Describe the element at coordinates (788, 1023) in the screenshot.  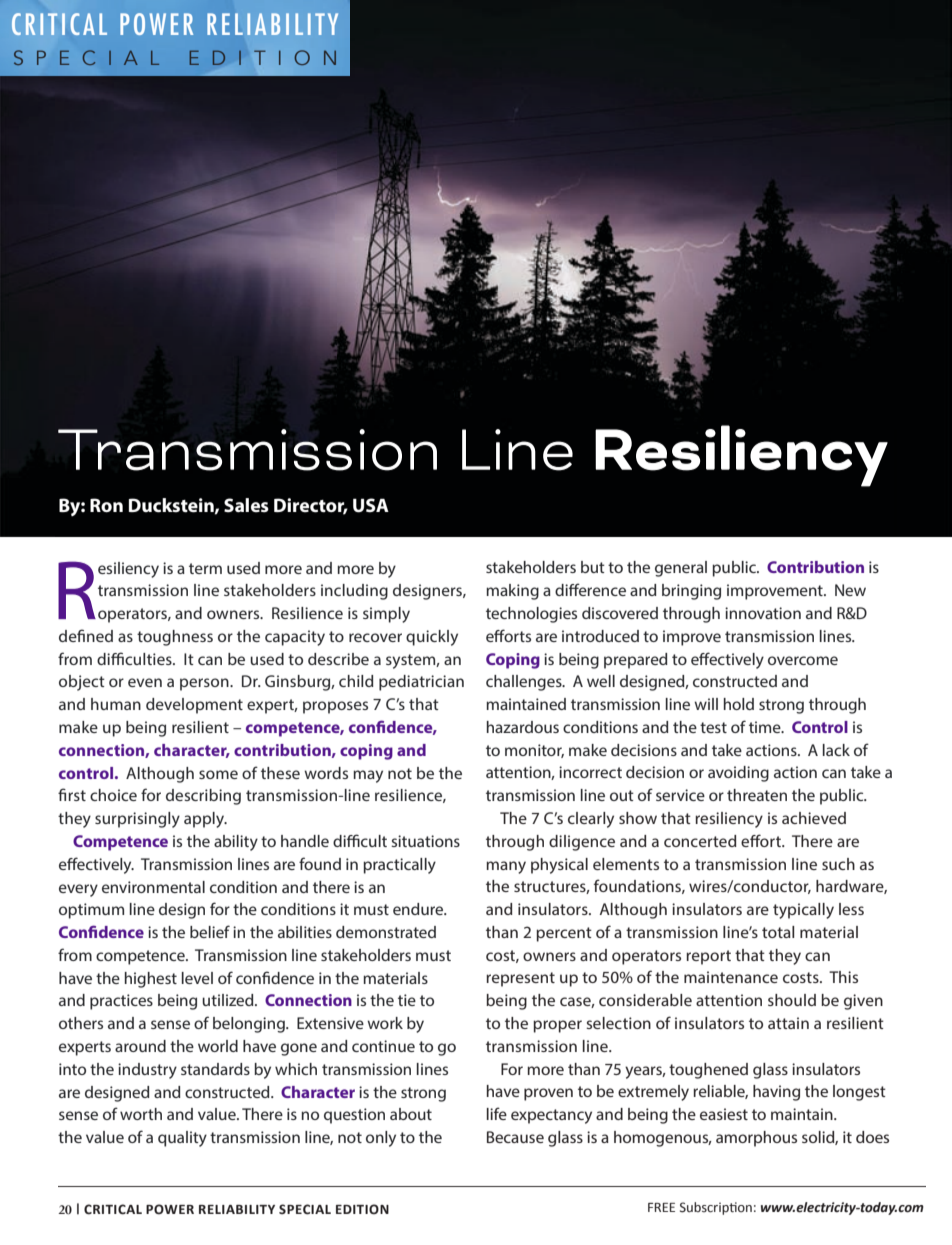
I see `attain` at that location.
